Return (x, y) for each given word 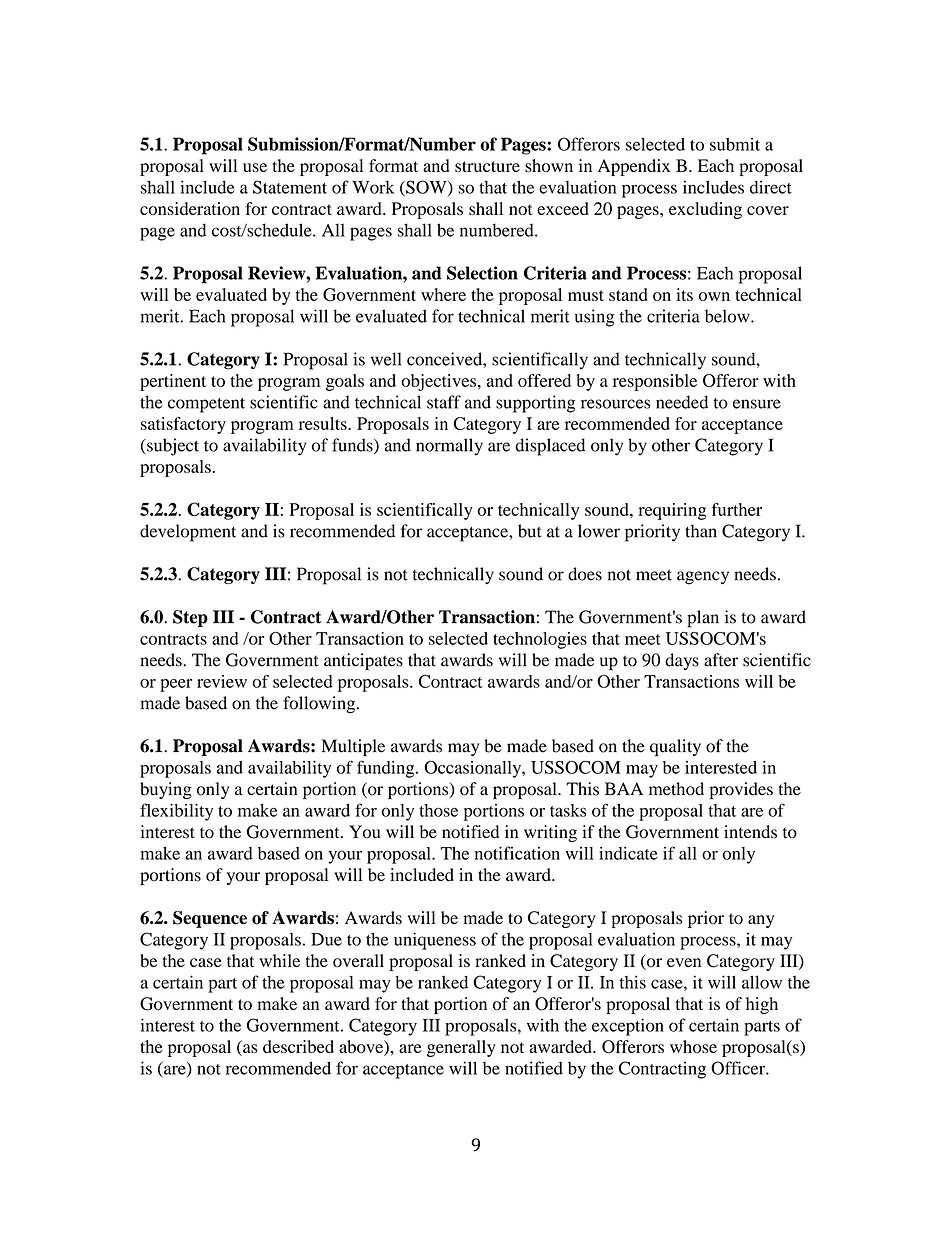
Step (190, 618)
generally (461, 1048)
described (298, 1046)
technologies (540, 640)
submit (735, 144)
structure (487, 166)
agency (703, 578)
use (255, 167)
